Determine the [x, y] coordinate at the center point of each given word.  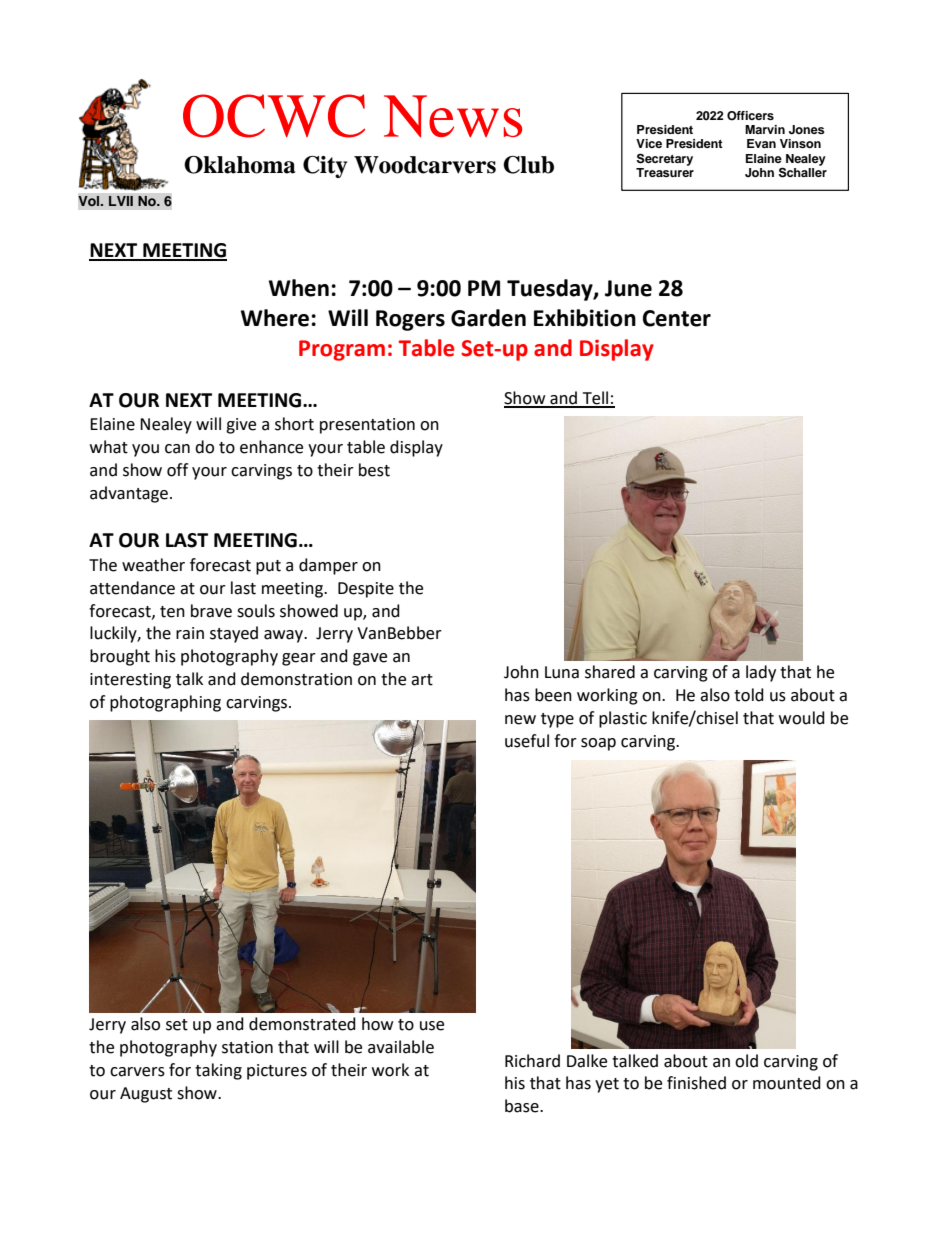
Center [677, 318]
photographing [165, 703]
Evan [761, 143]
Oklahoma [239, 165]
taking [218, 1071]
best [374, 470]
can [177, 449]
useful [527, 741]
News [453, 116]
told [749, 695]
